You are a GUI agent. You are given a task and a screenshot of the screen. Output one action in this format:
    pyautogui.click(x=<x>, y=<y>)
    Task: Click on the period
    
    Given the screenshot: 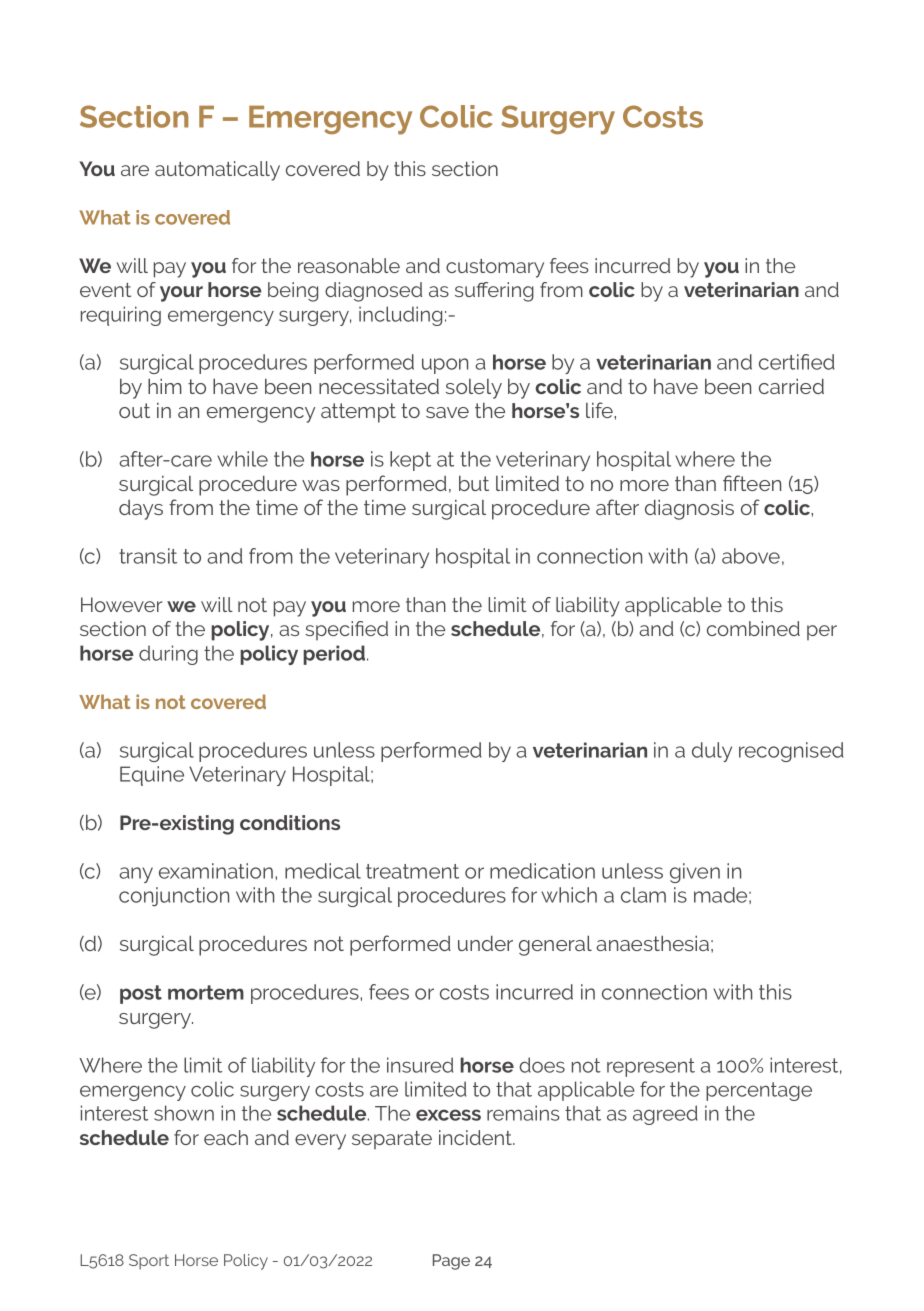 What is the action you would take?
    pyautogui.click(x=334, y=655)
